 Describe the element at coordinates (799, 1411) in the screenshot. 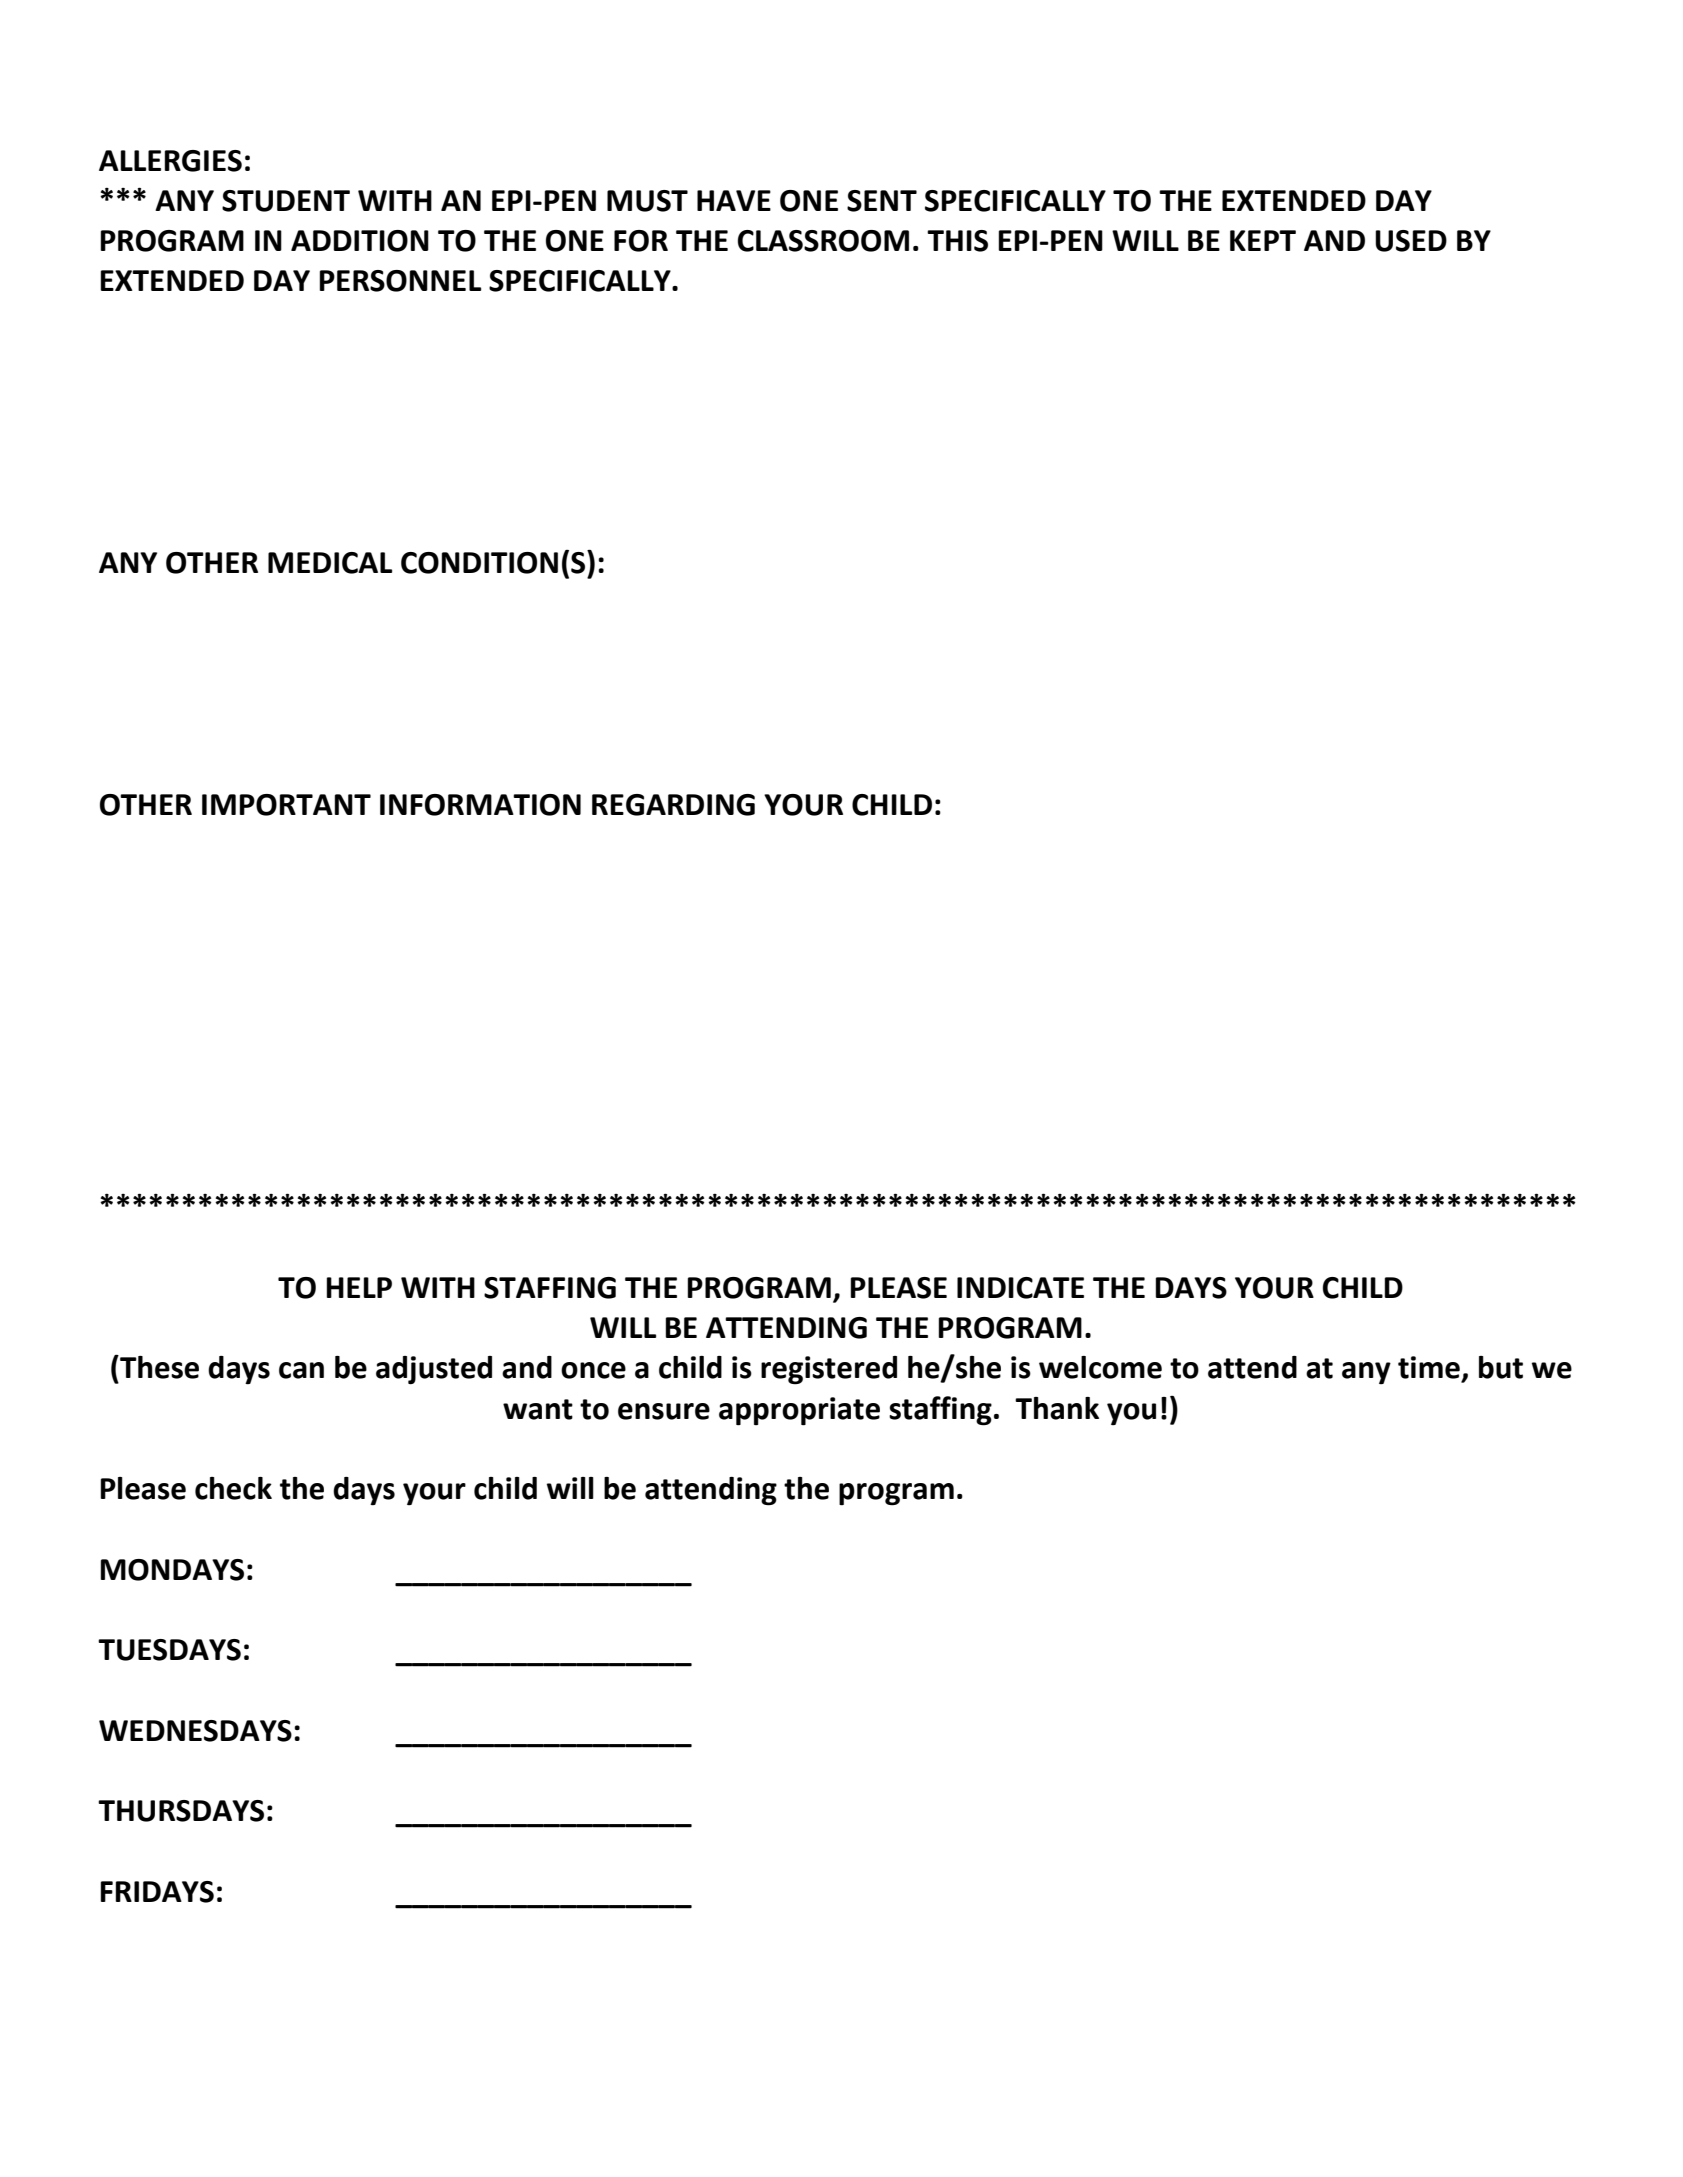

I see `appropriate` at that location.
